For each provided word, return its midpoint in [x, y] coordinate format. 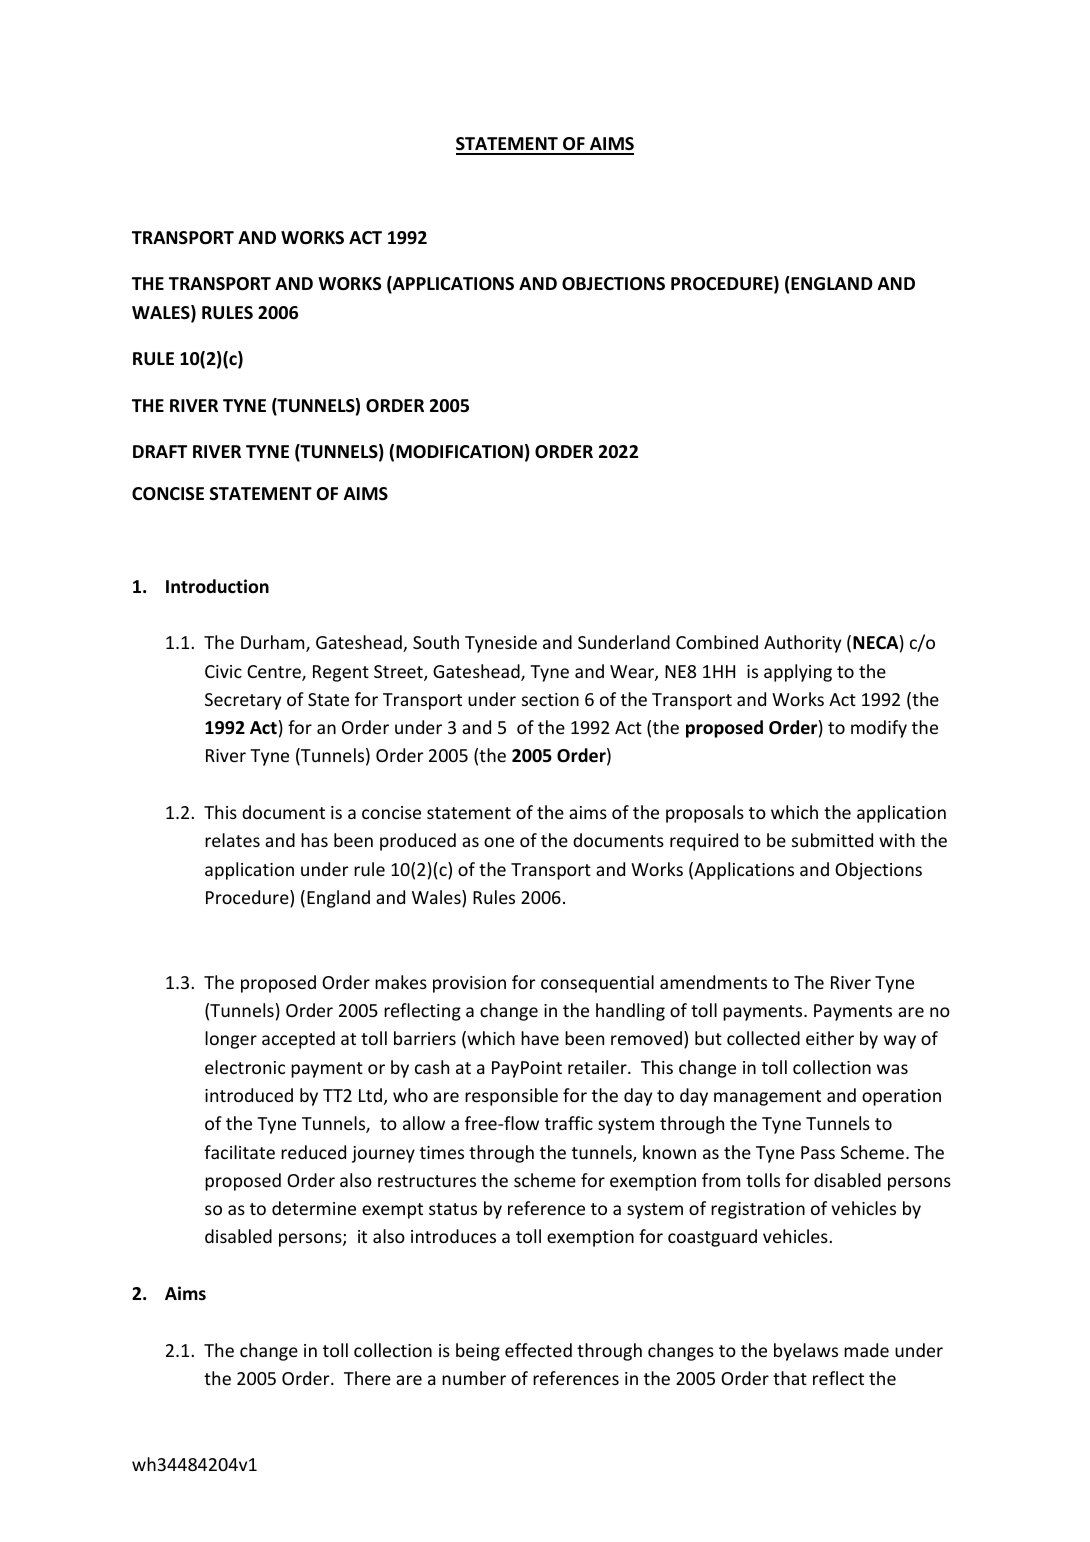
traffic [569, 1123]
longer [231, 1040]
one [499, 842]
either [830, 1038]
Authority [802, 644]
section [550, 699]
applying [798, 673]
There [367, 1378]
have [540, 1038]
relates [232, 840]
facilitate [239, 1152]
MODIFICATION [459, 452]
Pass [818, 1152]
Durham [274, 643]
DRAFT [160, 451]
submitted [832, 840]
